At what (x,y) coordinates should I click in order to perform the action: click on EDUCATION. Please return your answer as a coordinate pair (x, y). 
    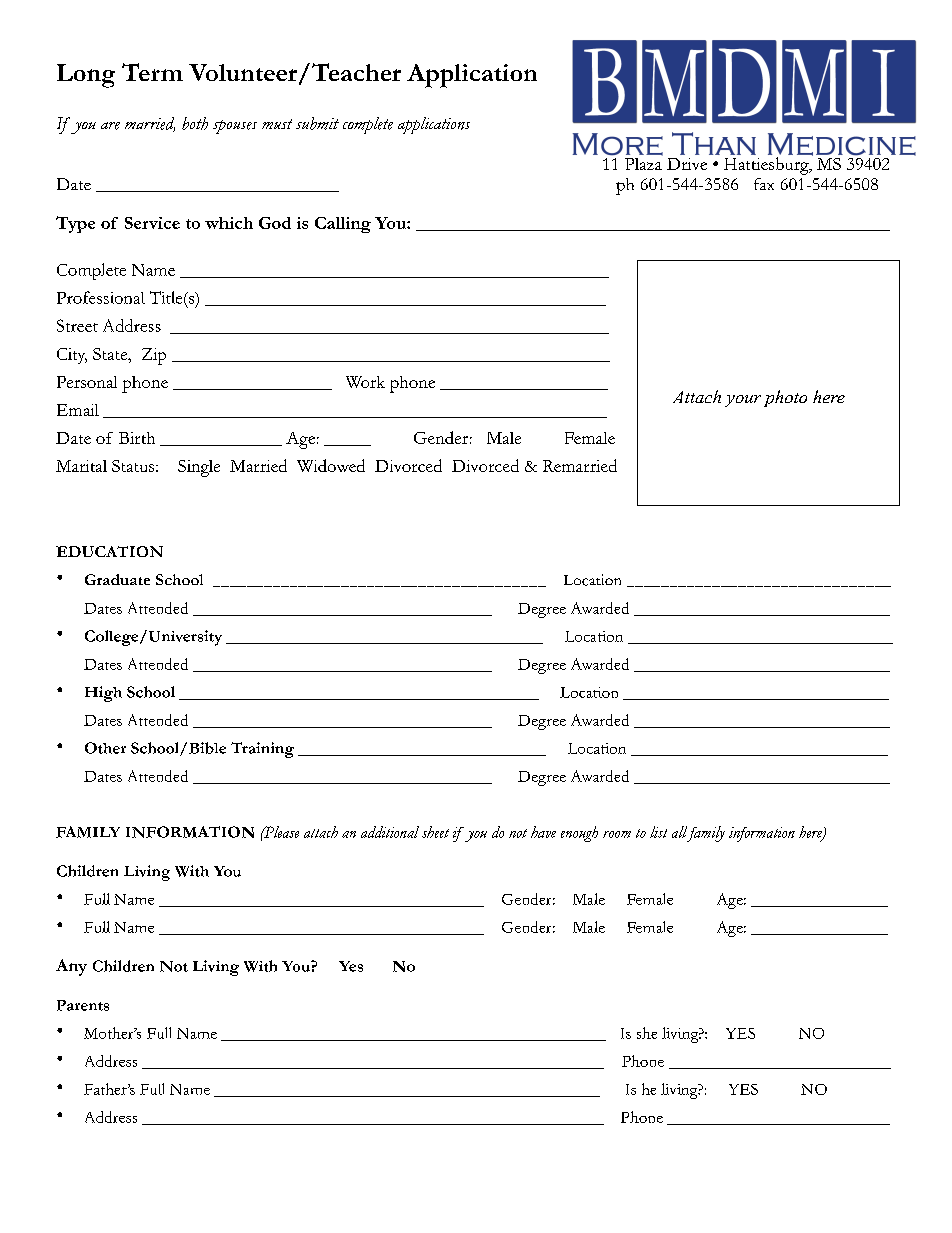
    Looking at the image, I should click on (109, 551).
